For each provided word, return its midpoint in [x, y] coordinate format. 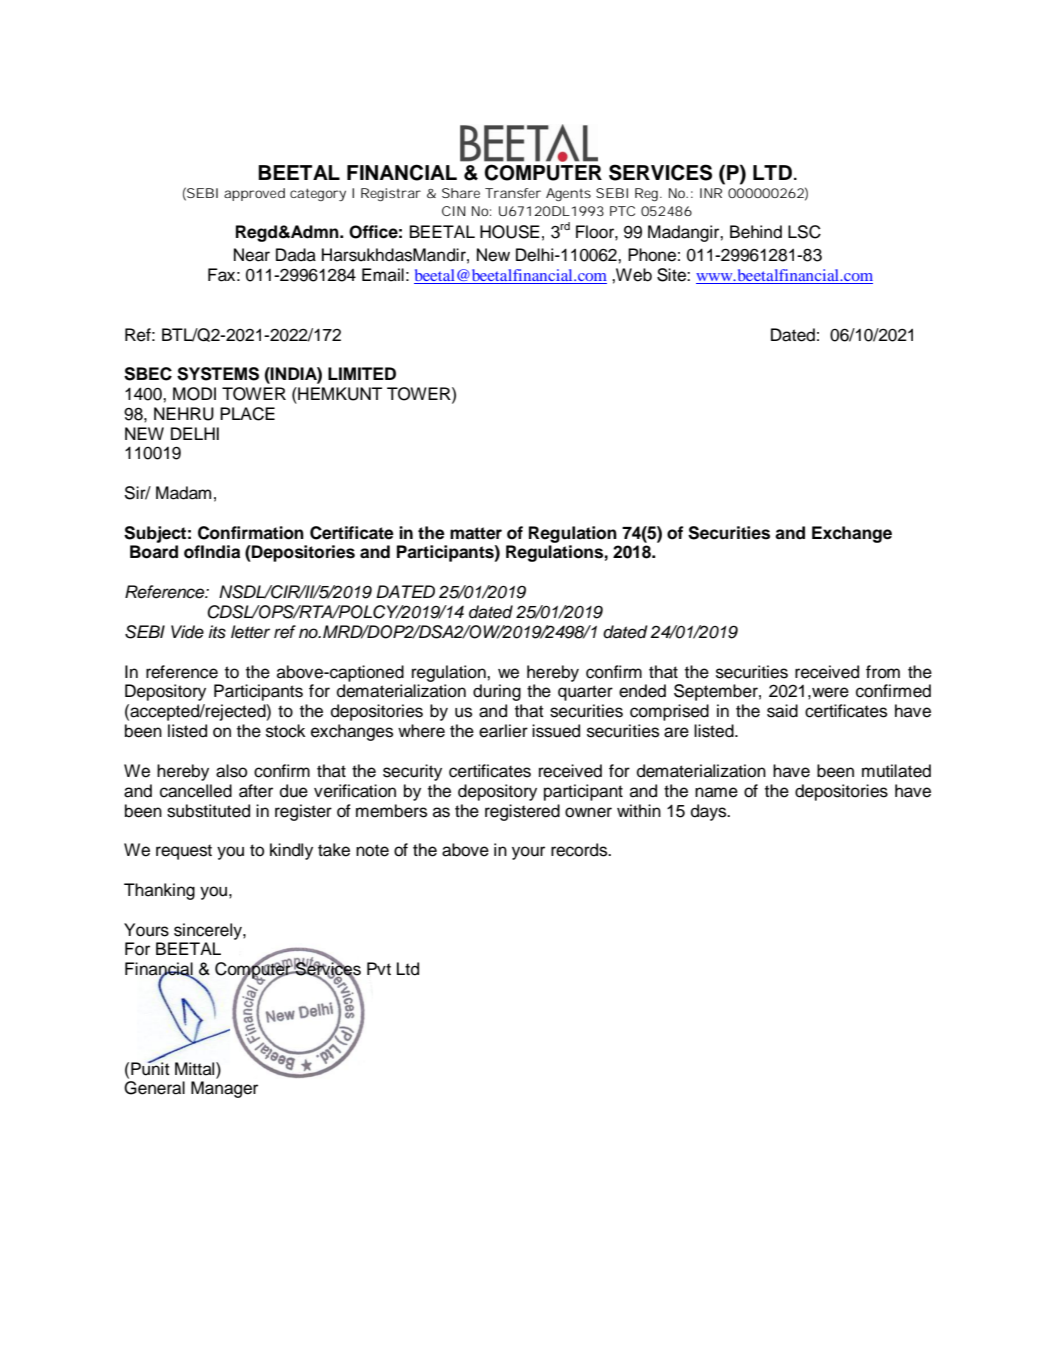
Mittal [196, 1069]
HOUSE [510, 232]
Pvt [379, 968]
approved [254, 194]
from [883, 672]
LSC [804, 232]
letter [250, 632]
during [497, 692]
